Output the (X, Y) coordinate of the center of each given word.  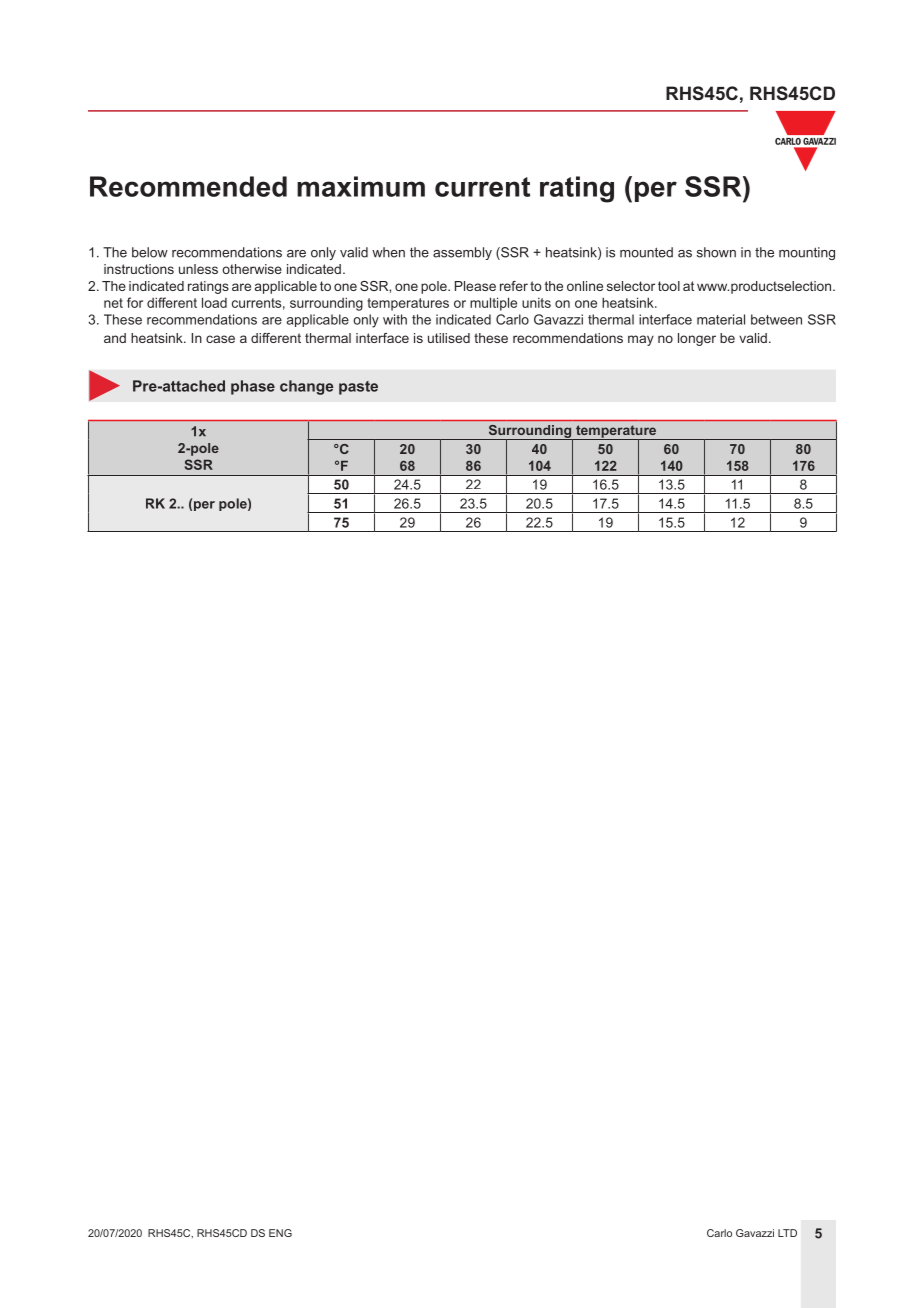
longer (697, 339)
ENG (280, 1233)
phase (253, 387)
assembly (462, 253)
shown (716, 252)
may (641, 340)
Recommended (188, 186)
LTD (787, 1233)
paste (358, 388)
